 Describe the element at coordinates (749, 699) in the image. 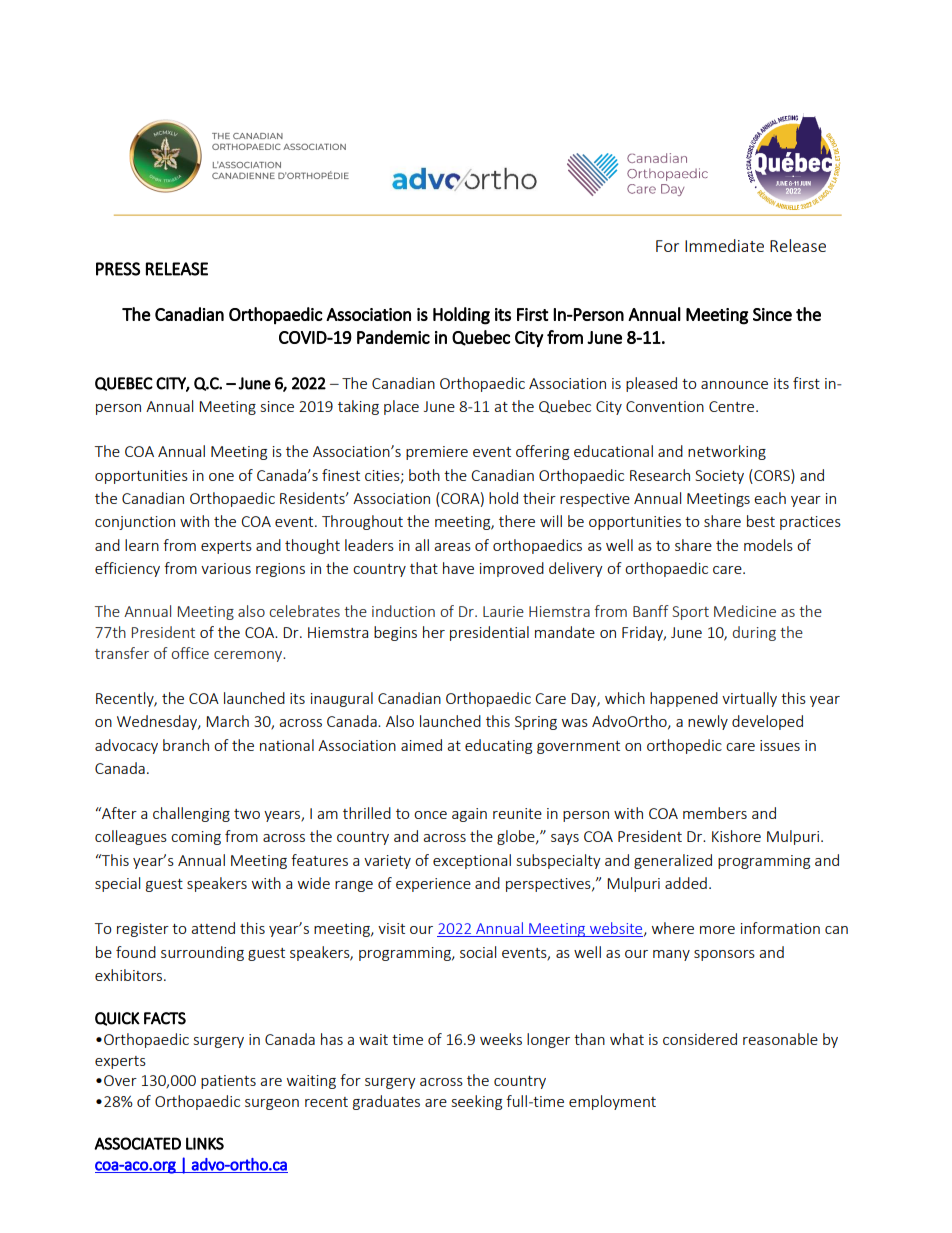

I see `virtually` at that location.
